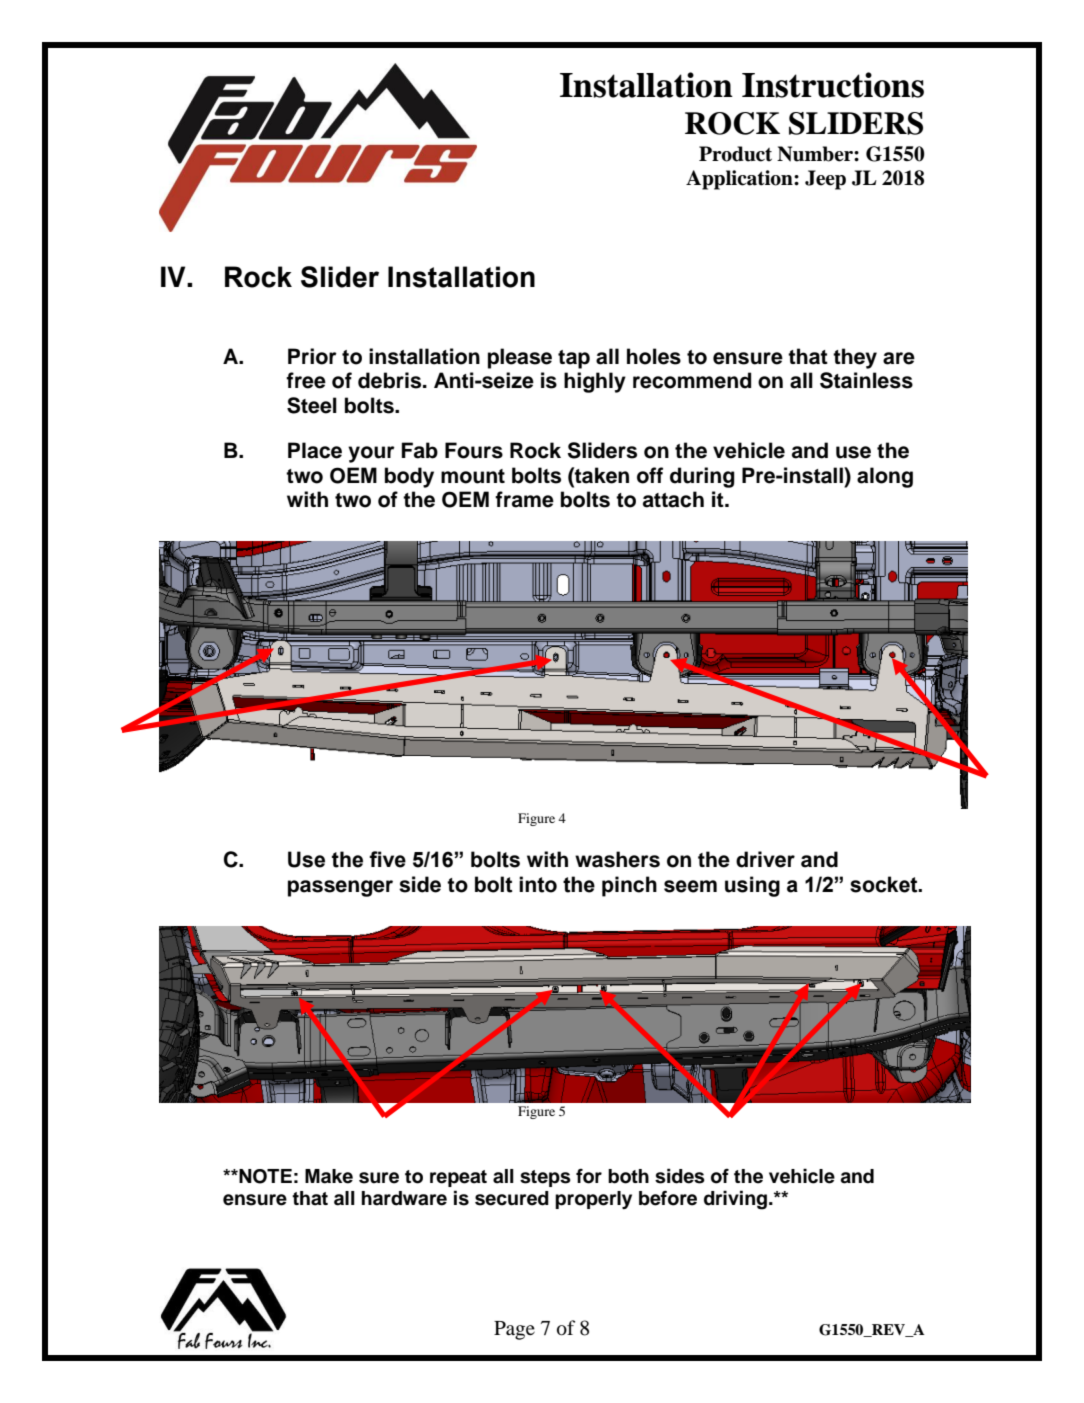 The image size is (1084, 1403). What do you see at coordinates (404, 1198) in the page?
I see `hardware` at bounding box center [404, 1198].
